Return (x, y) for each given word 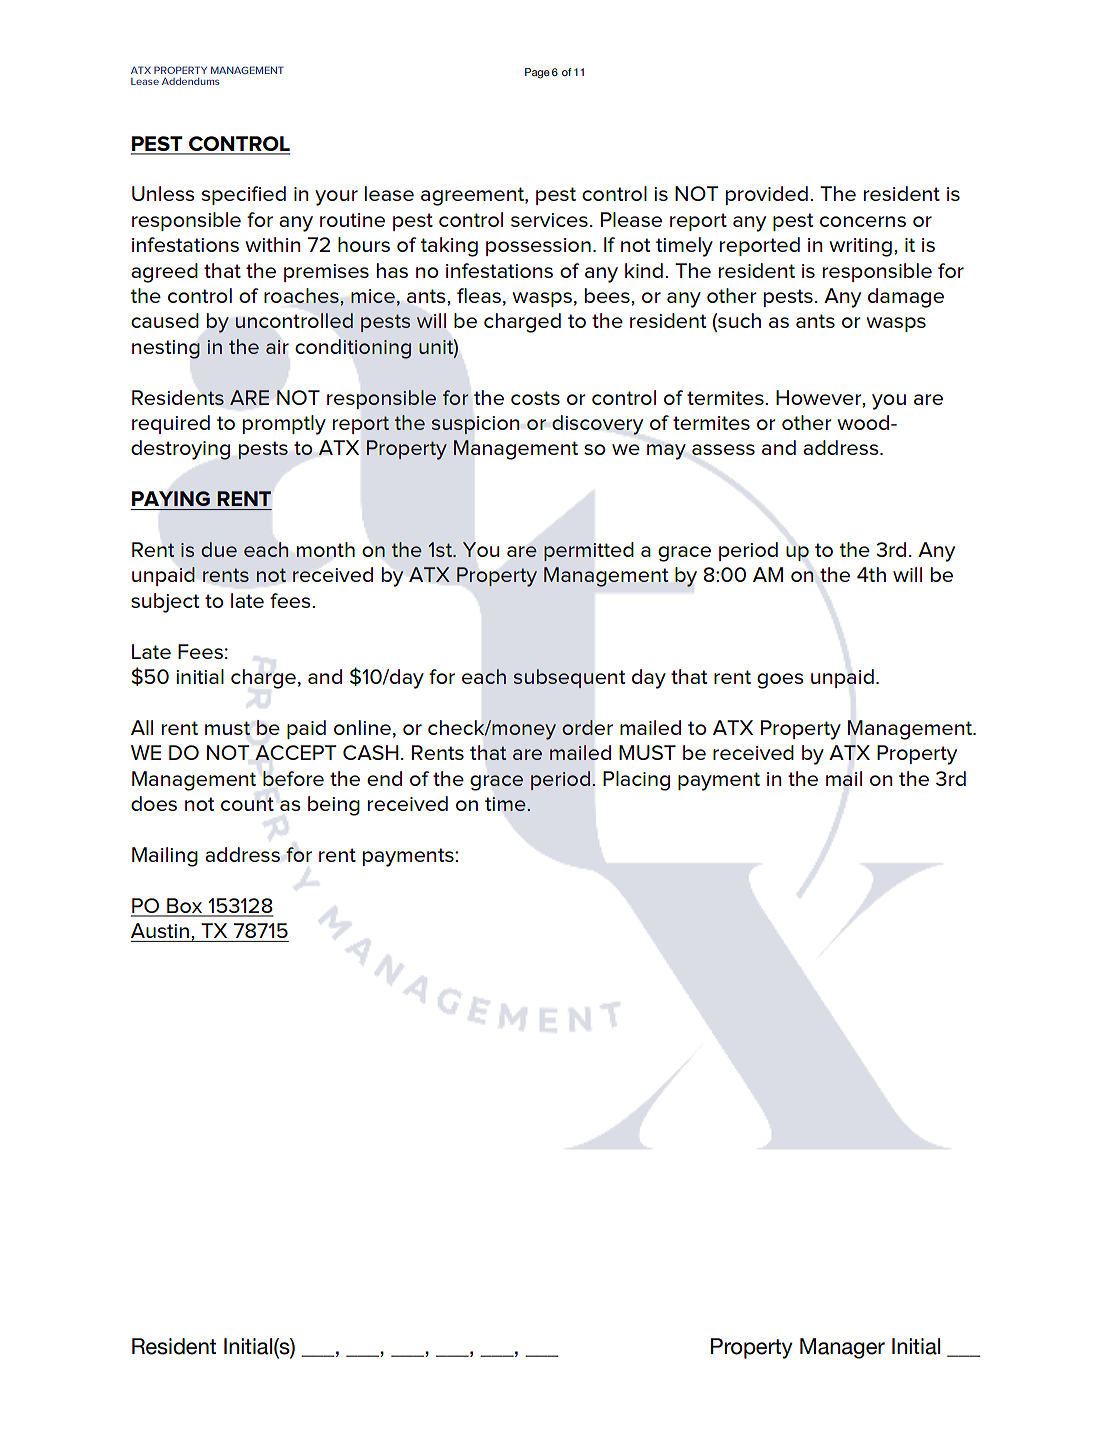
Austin (160, 930)
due (219, 549)
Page (537, 73)
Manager (842, 1348)
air (277, 347)
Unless (163, 193)
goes (780, 681)
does (154, 803)
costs (535, 398)
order (587, 727)
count (247, 804)
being (334, 806)
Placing (636, 781)
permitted (588, 551)
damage (906, 298)
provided (767, 195)
